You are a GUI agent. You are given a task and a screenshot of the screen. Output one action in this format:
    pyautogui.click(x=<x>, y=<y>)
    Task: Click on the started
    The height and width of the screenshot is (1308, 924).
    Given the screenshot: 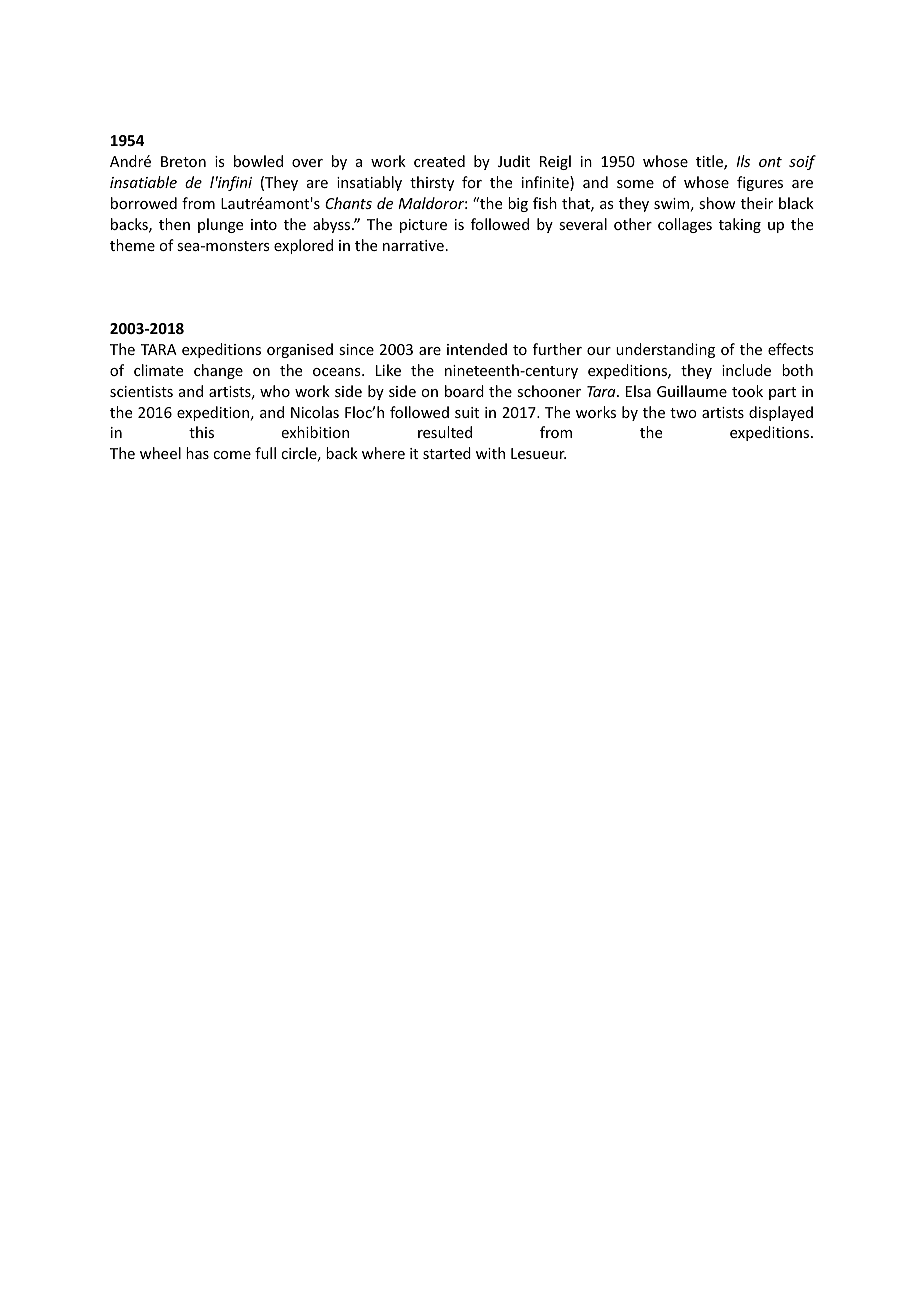 What is the action you would take?
    pyautogui.click(x=447, y=453)
